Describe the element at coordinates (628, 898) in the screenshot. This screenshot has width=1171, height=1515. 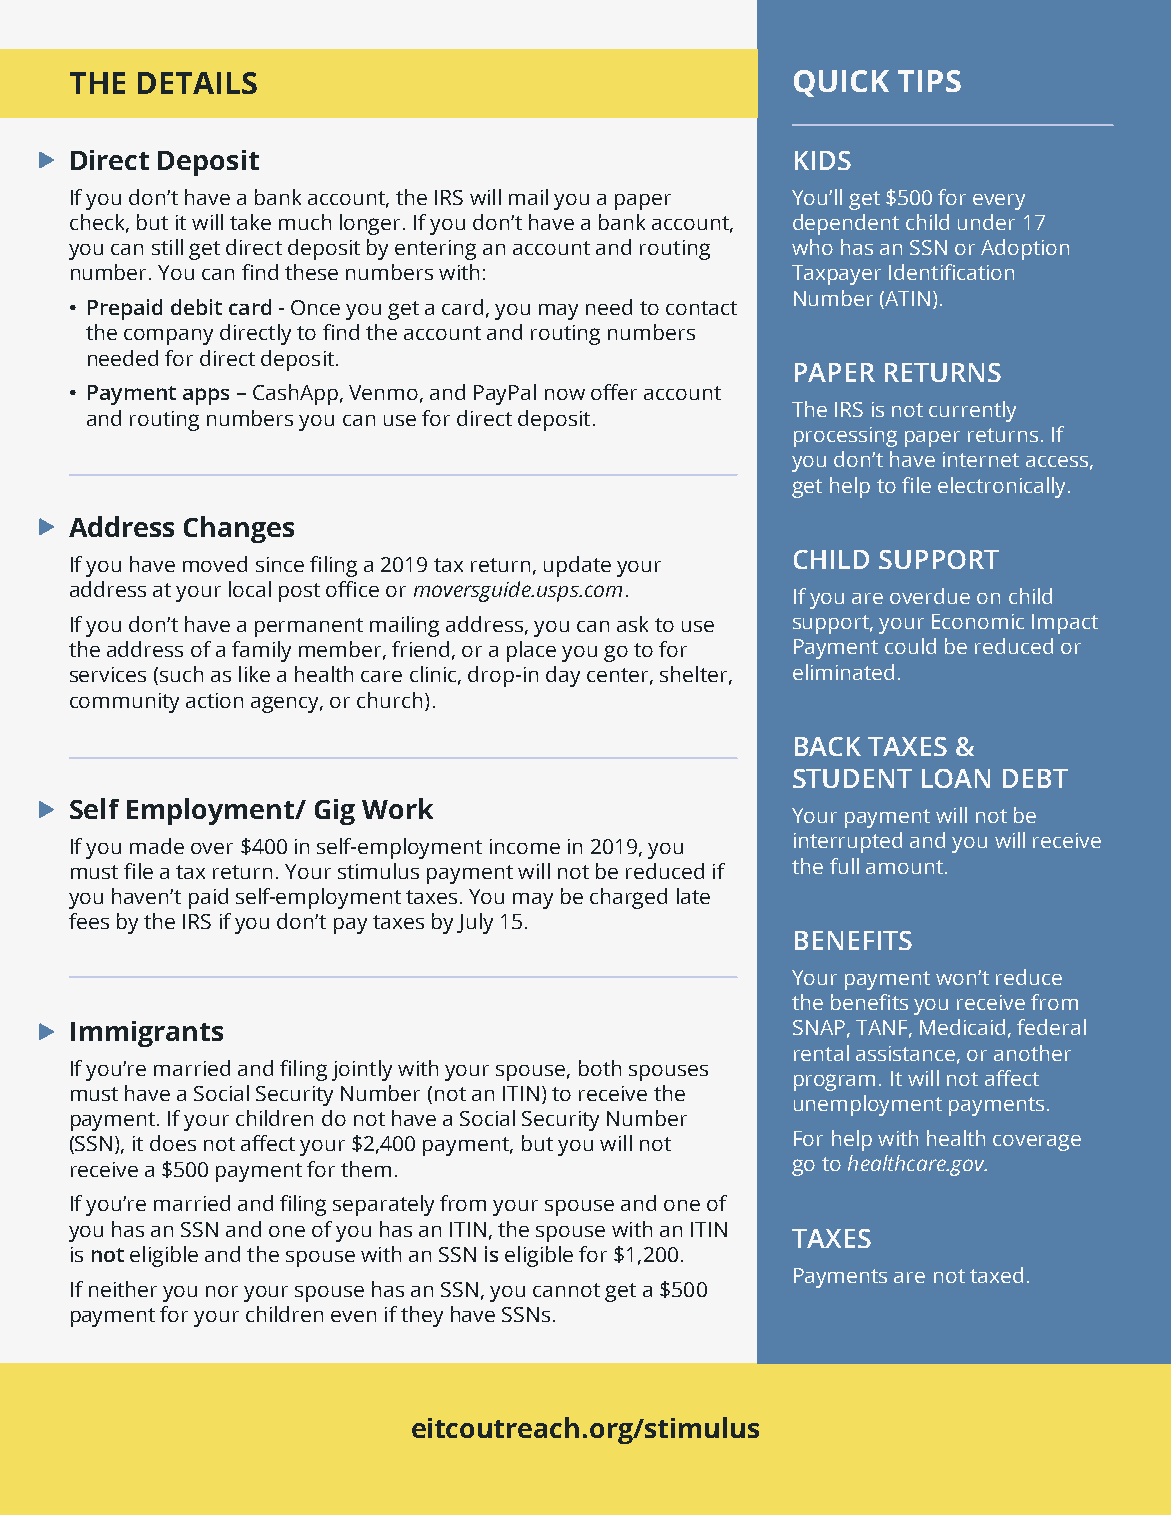
I see `charged` at that location.
